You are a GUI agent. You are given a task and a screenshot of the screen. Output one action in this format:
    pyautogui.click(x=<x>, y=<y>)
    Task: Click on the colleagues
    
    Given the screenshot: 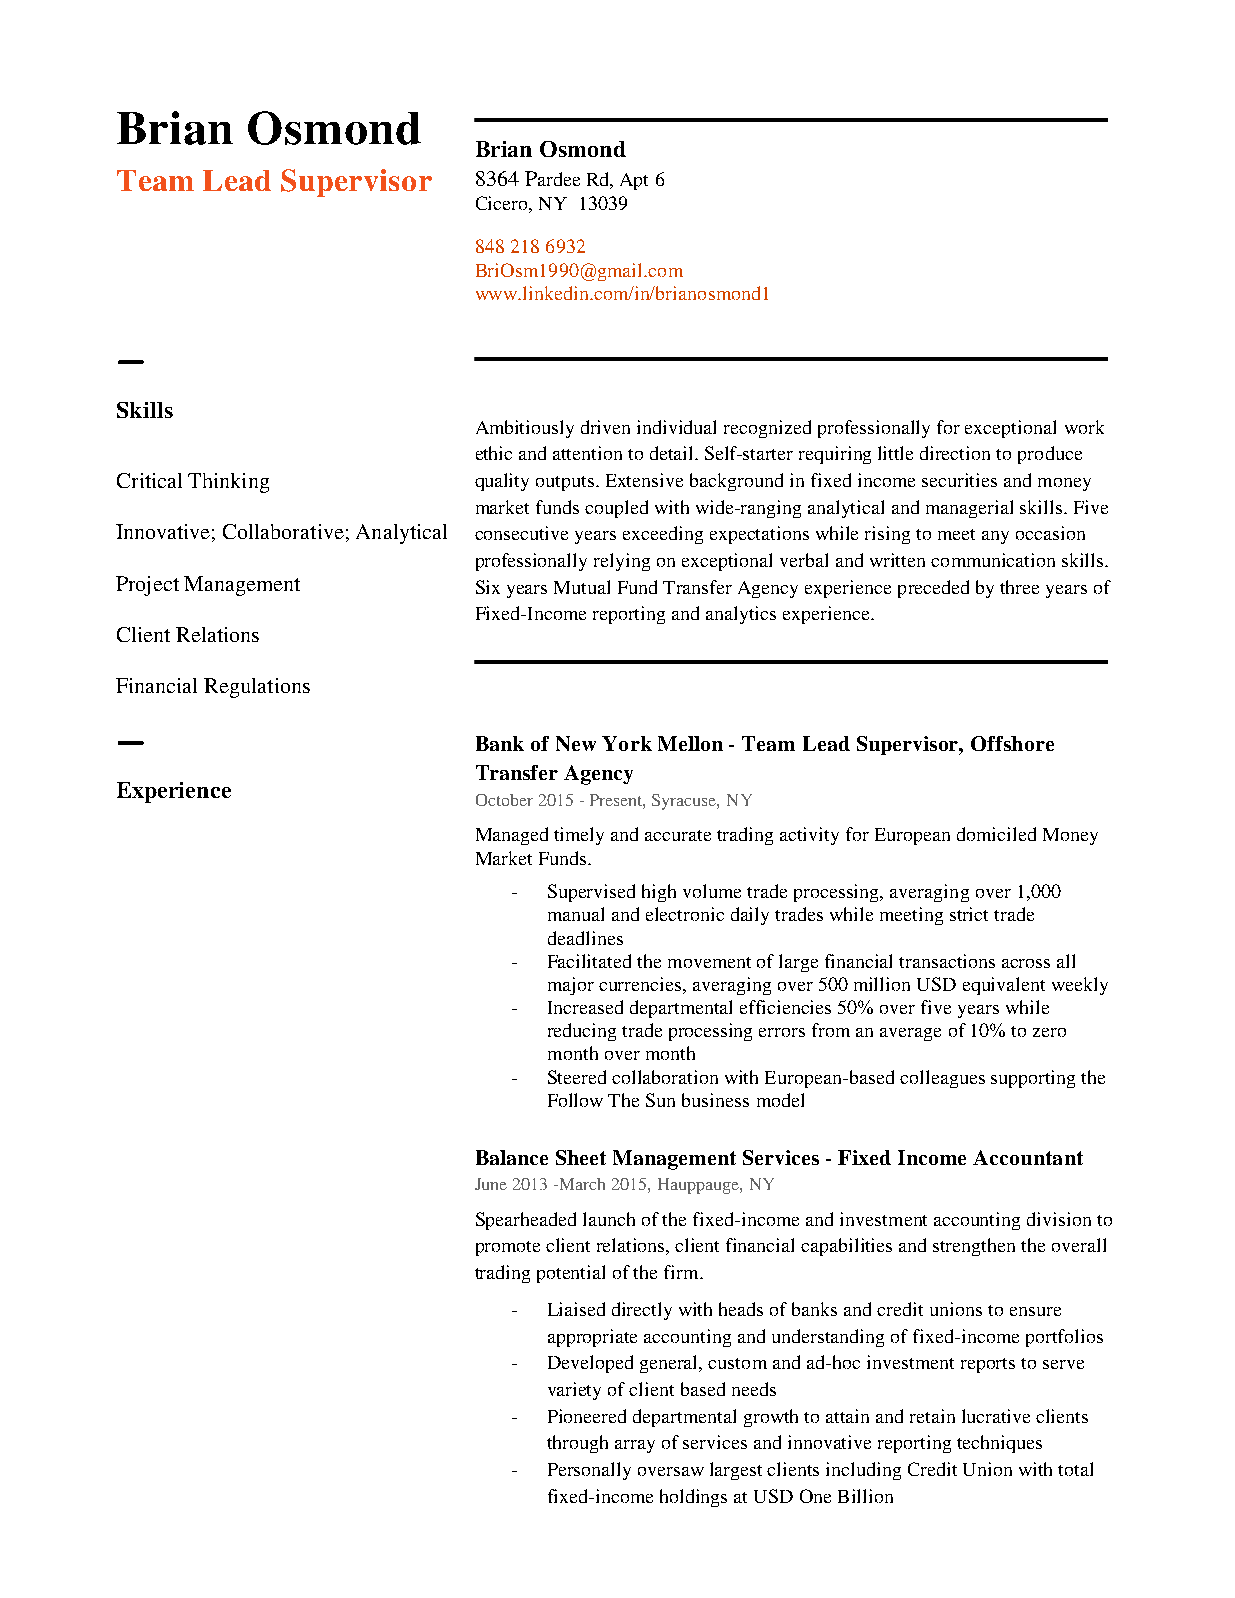 What is the action you would take?
    pyautogui.click(x=942, y=1079)
